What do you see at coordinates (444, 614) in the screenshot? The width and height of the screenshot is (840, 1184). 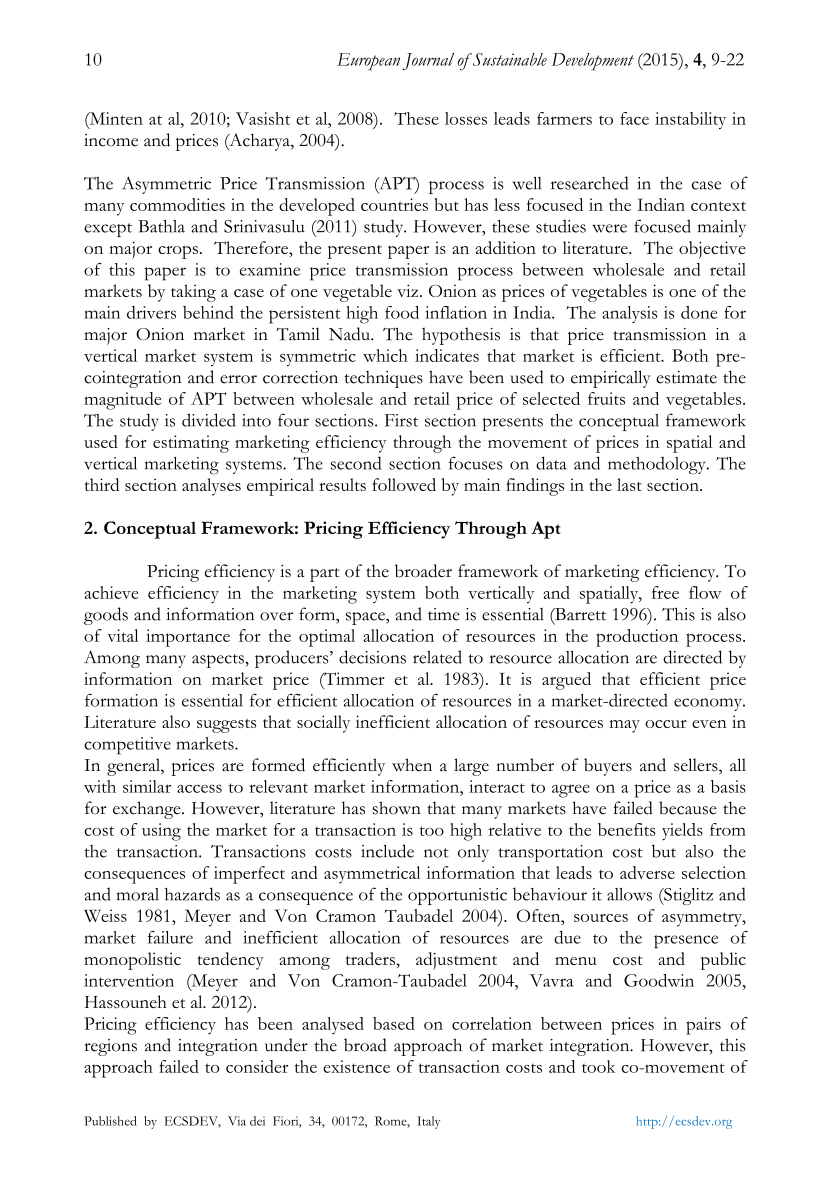 I see `time` at bounding box center [444, 614].
